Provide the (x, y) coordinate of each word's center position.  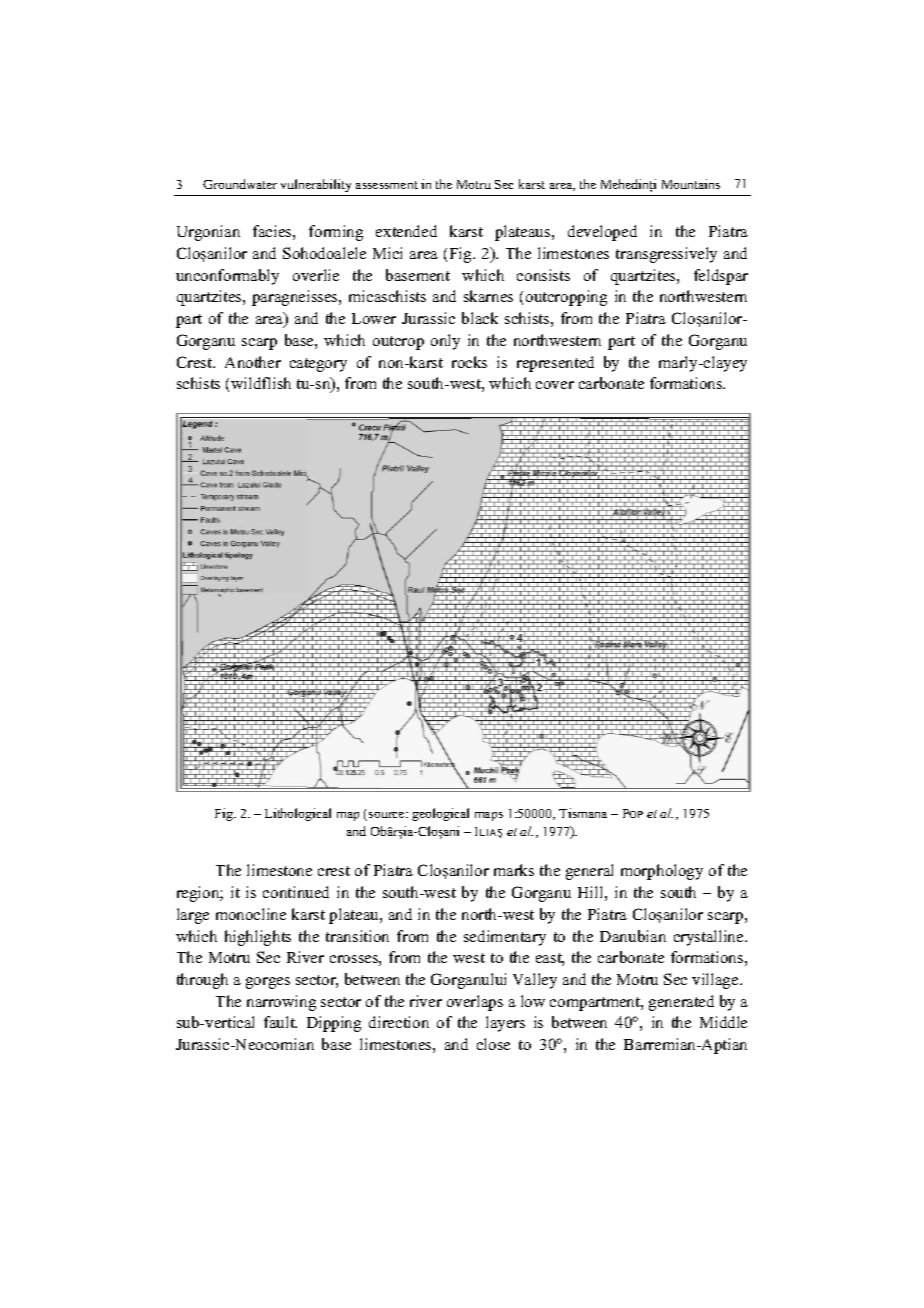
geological (440, 814)
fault (280, 1022)
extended (406, 231)
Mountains (691, 184)
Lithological (298, 814)
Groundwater (240, 184)
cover (555, 385)
